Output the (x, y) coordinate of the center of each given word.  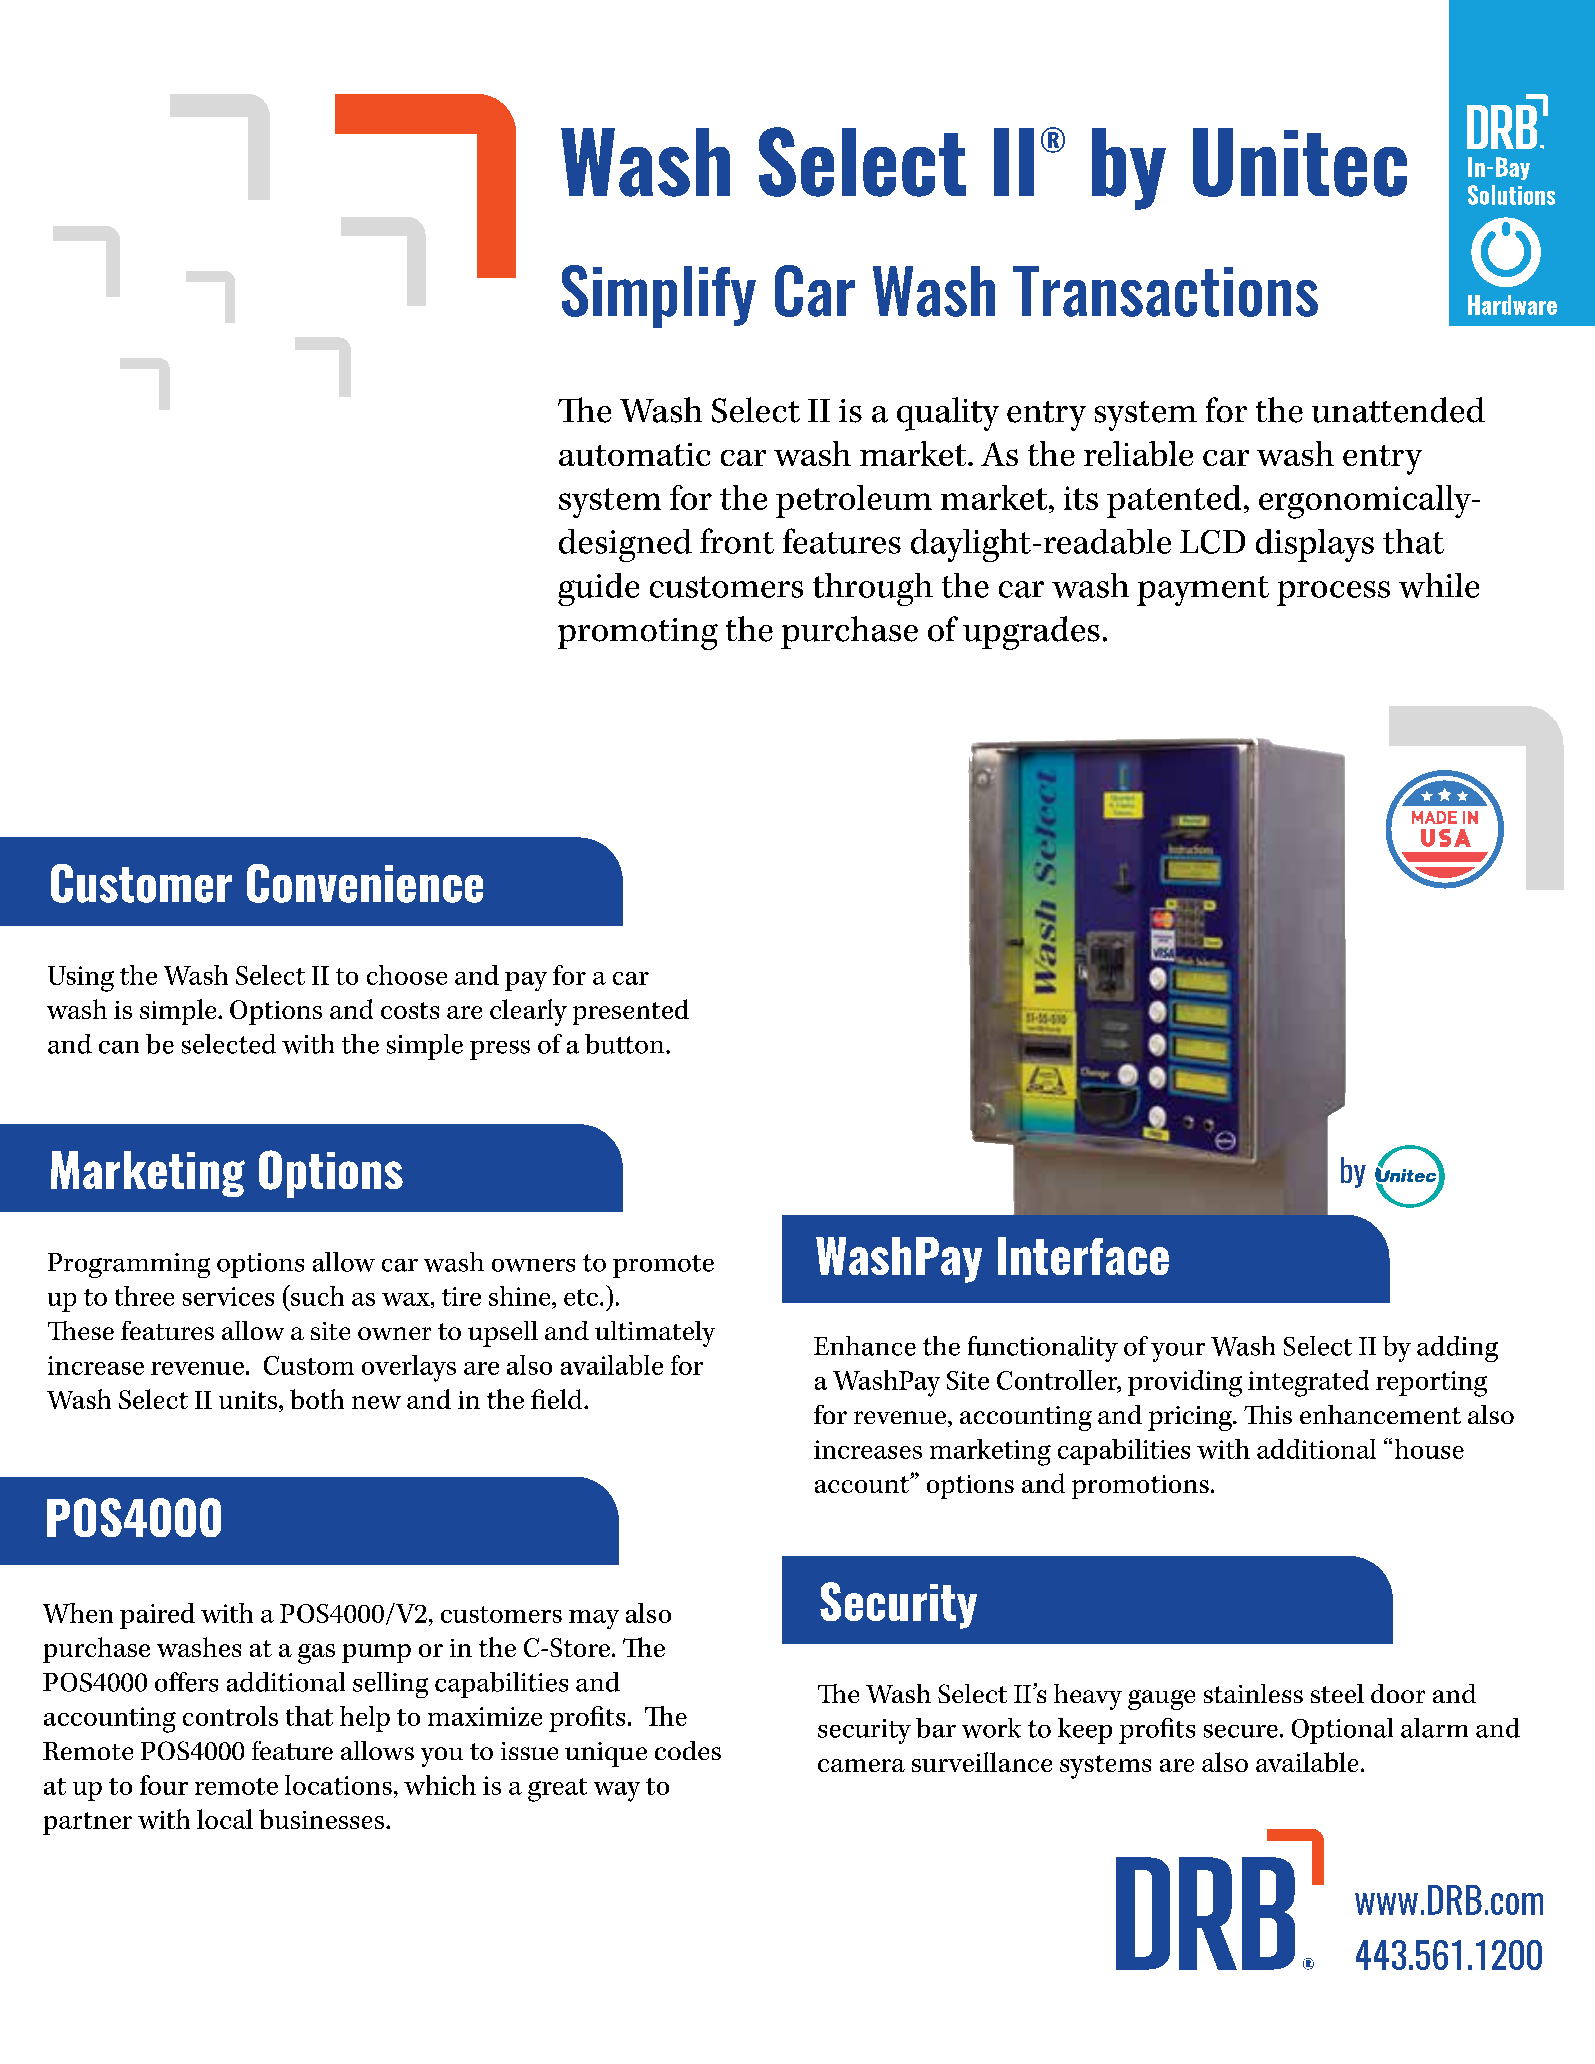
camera (861, 1765)
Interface (1083, 1256)
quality (948, 414)
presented (631, 1012)
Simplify (659, 296)
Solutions (1511, 195)
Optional (1342, 1731)
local (225, 1819)
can (119, 1047)
